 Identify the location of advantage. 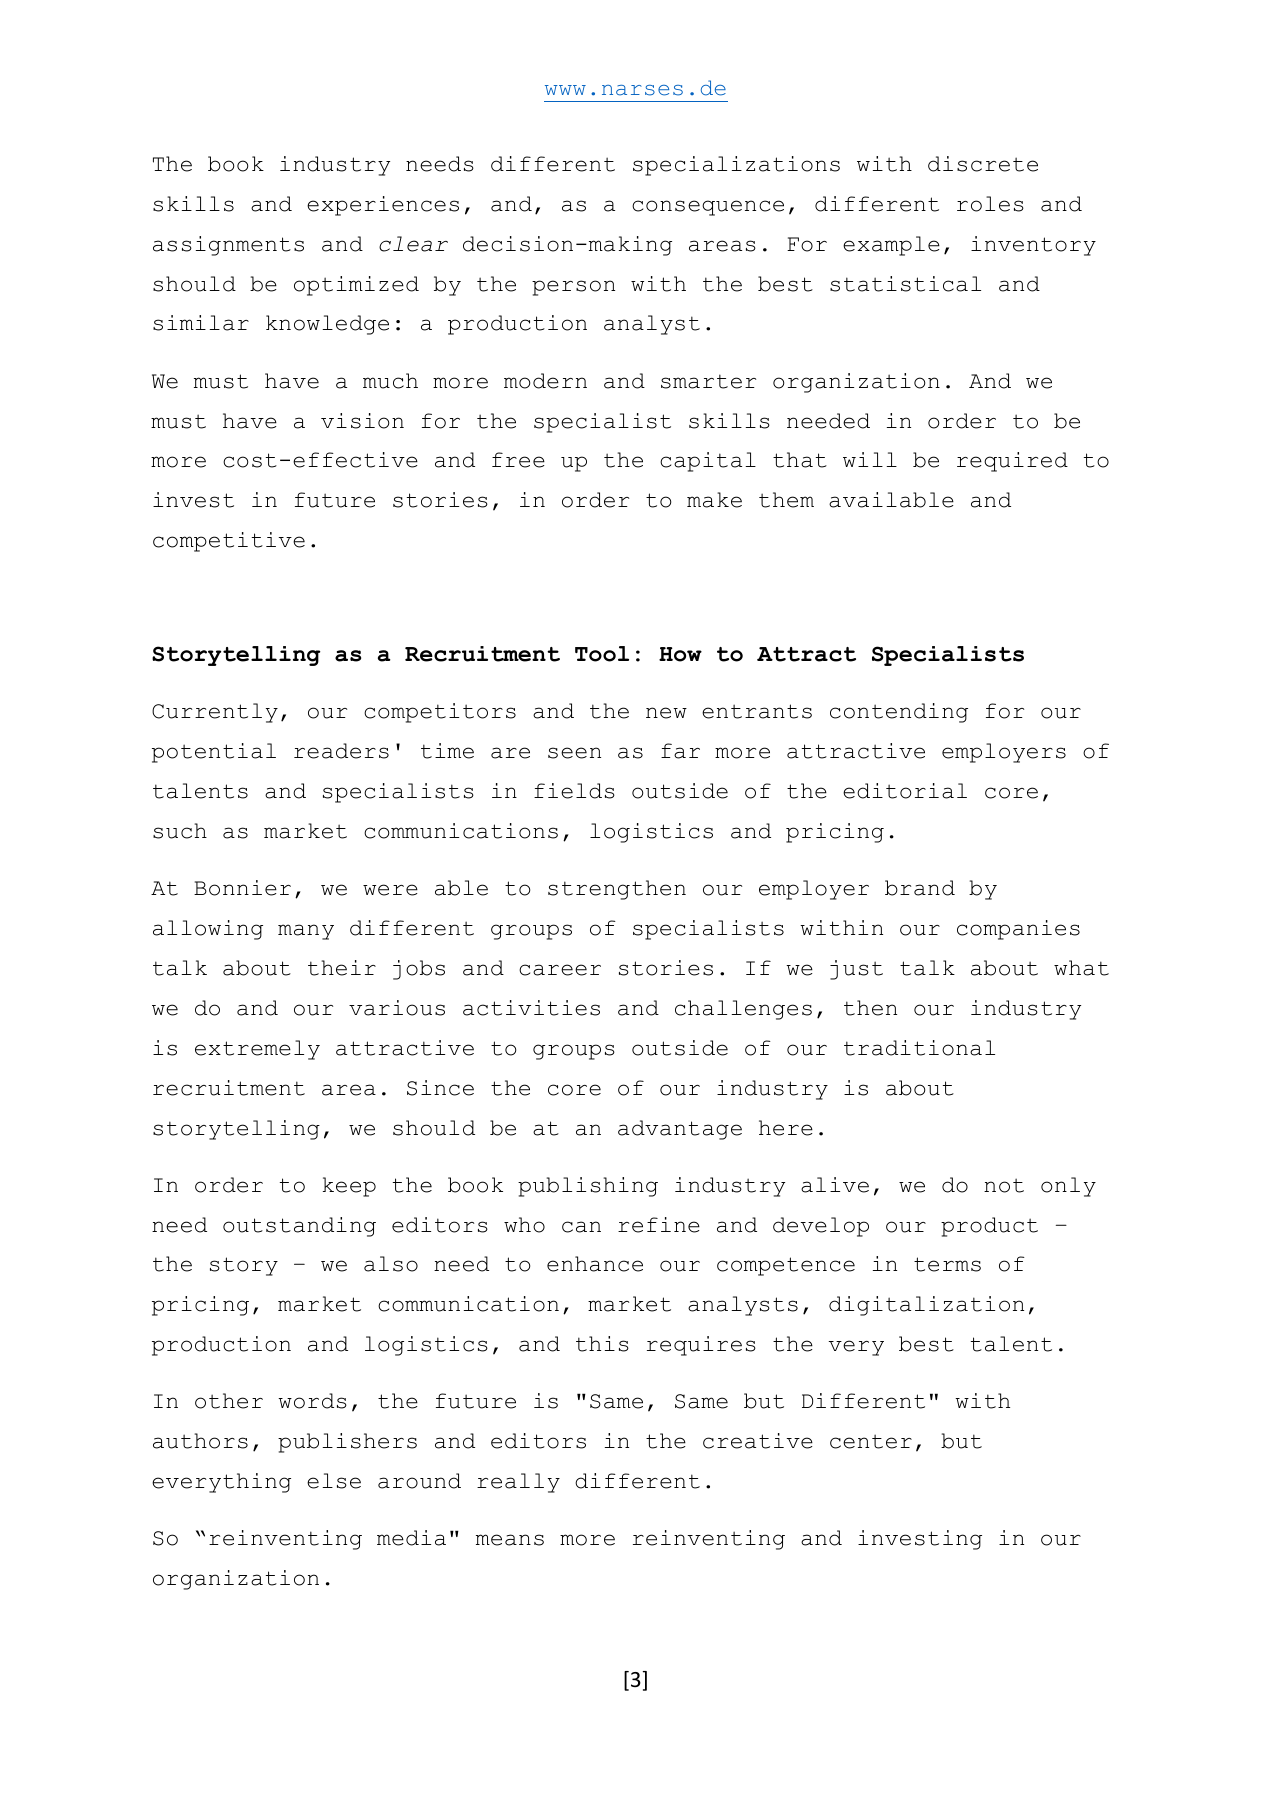
(680, 1130).
